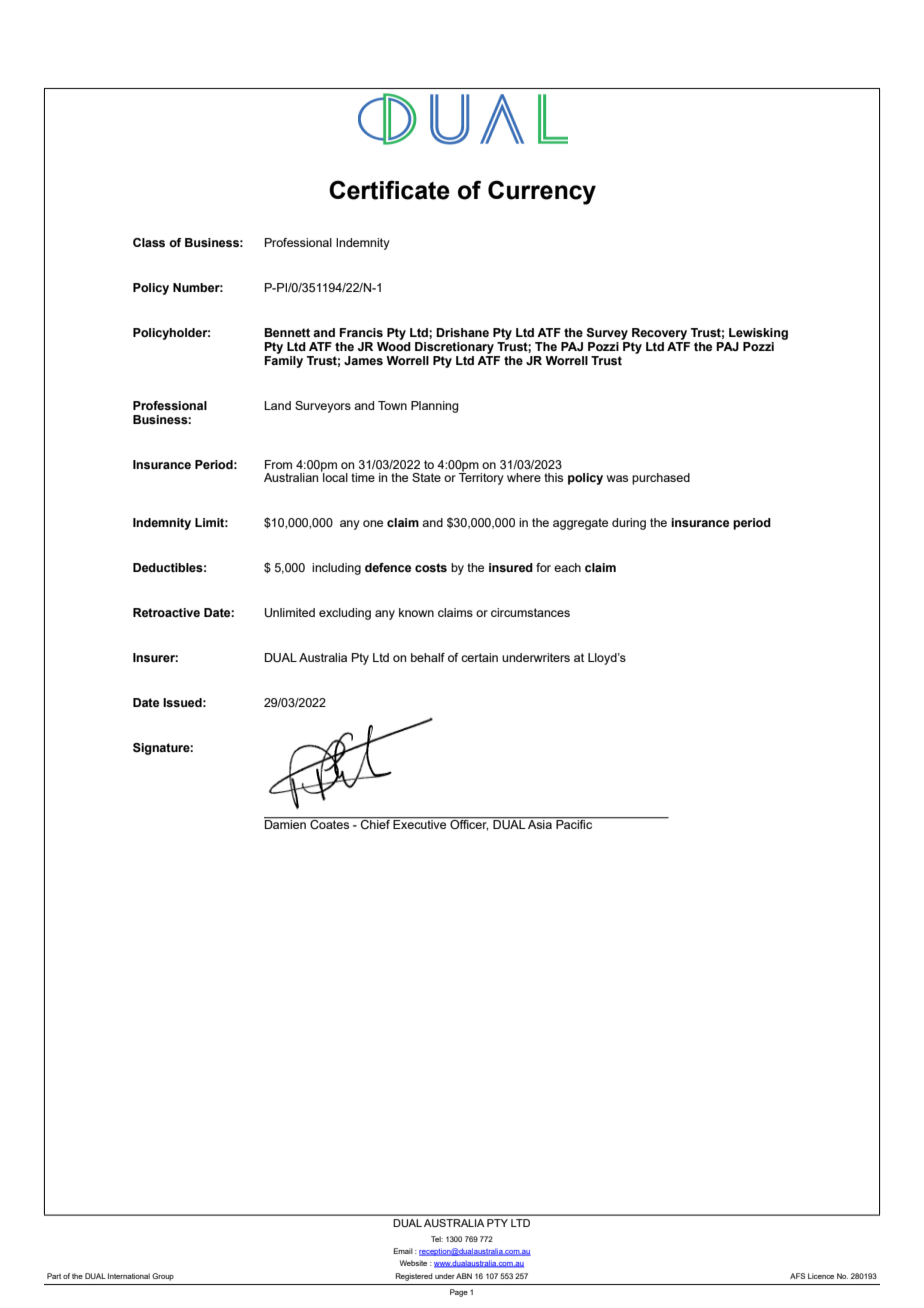 This page has width=924, height=1308. Describe the element at coordinates (129, 1276) in the page. I see `International` at that location.
